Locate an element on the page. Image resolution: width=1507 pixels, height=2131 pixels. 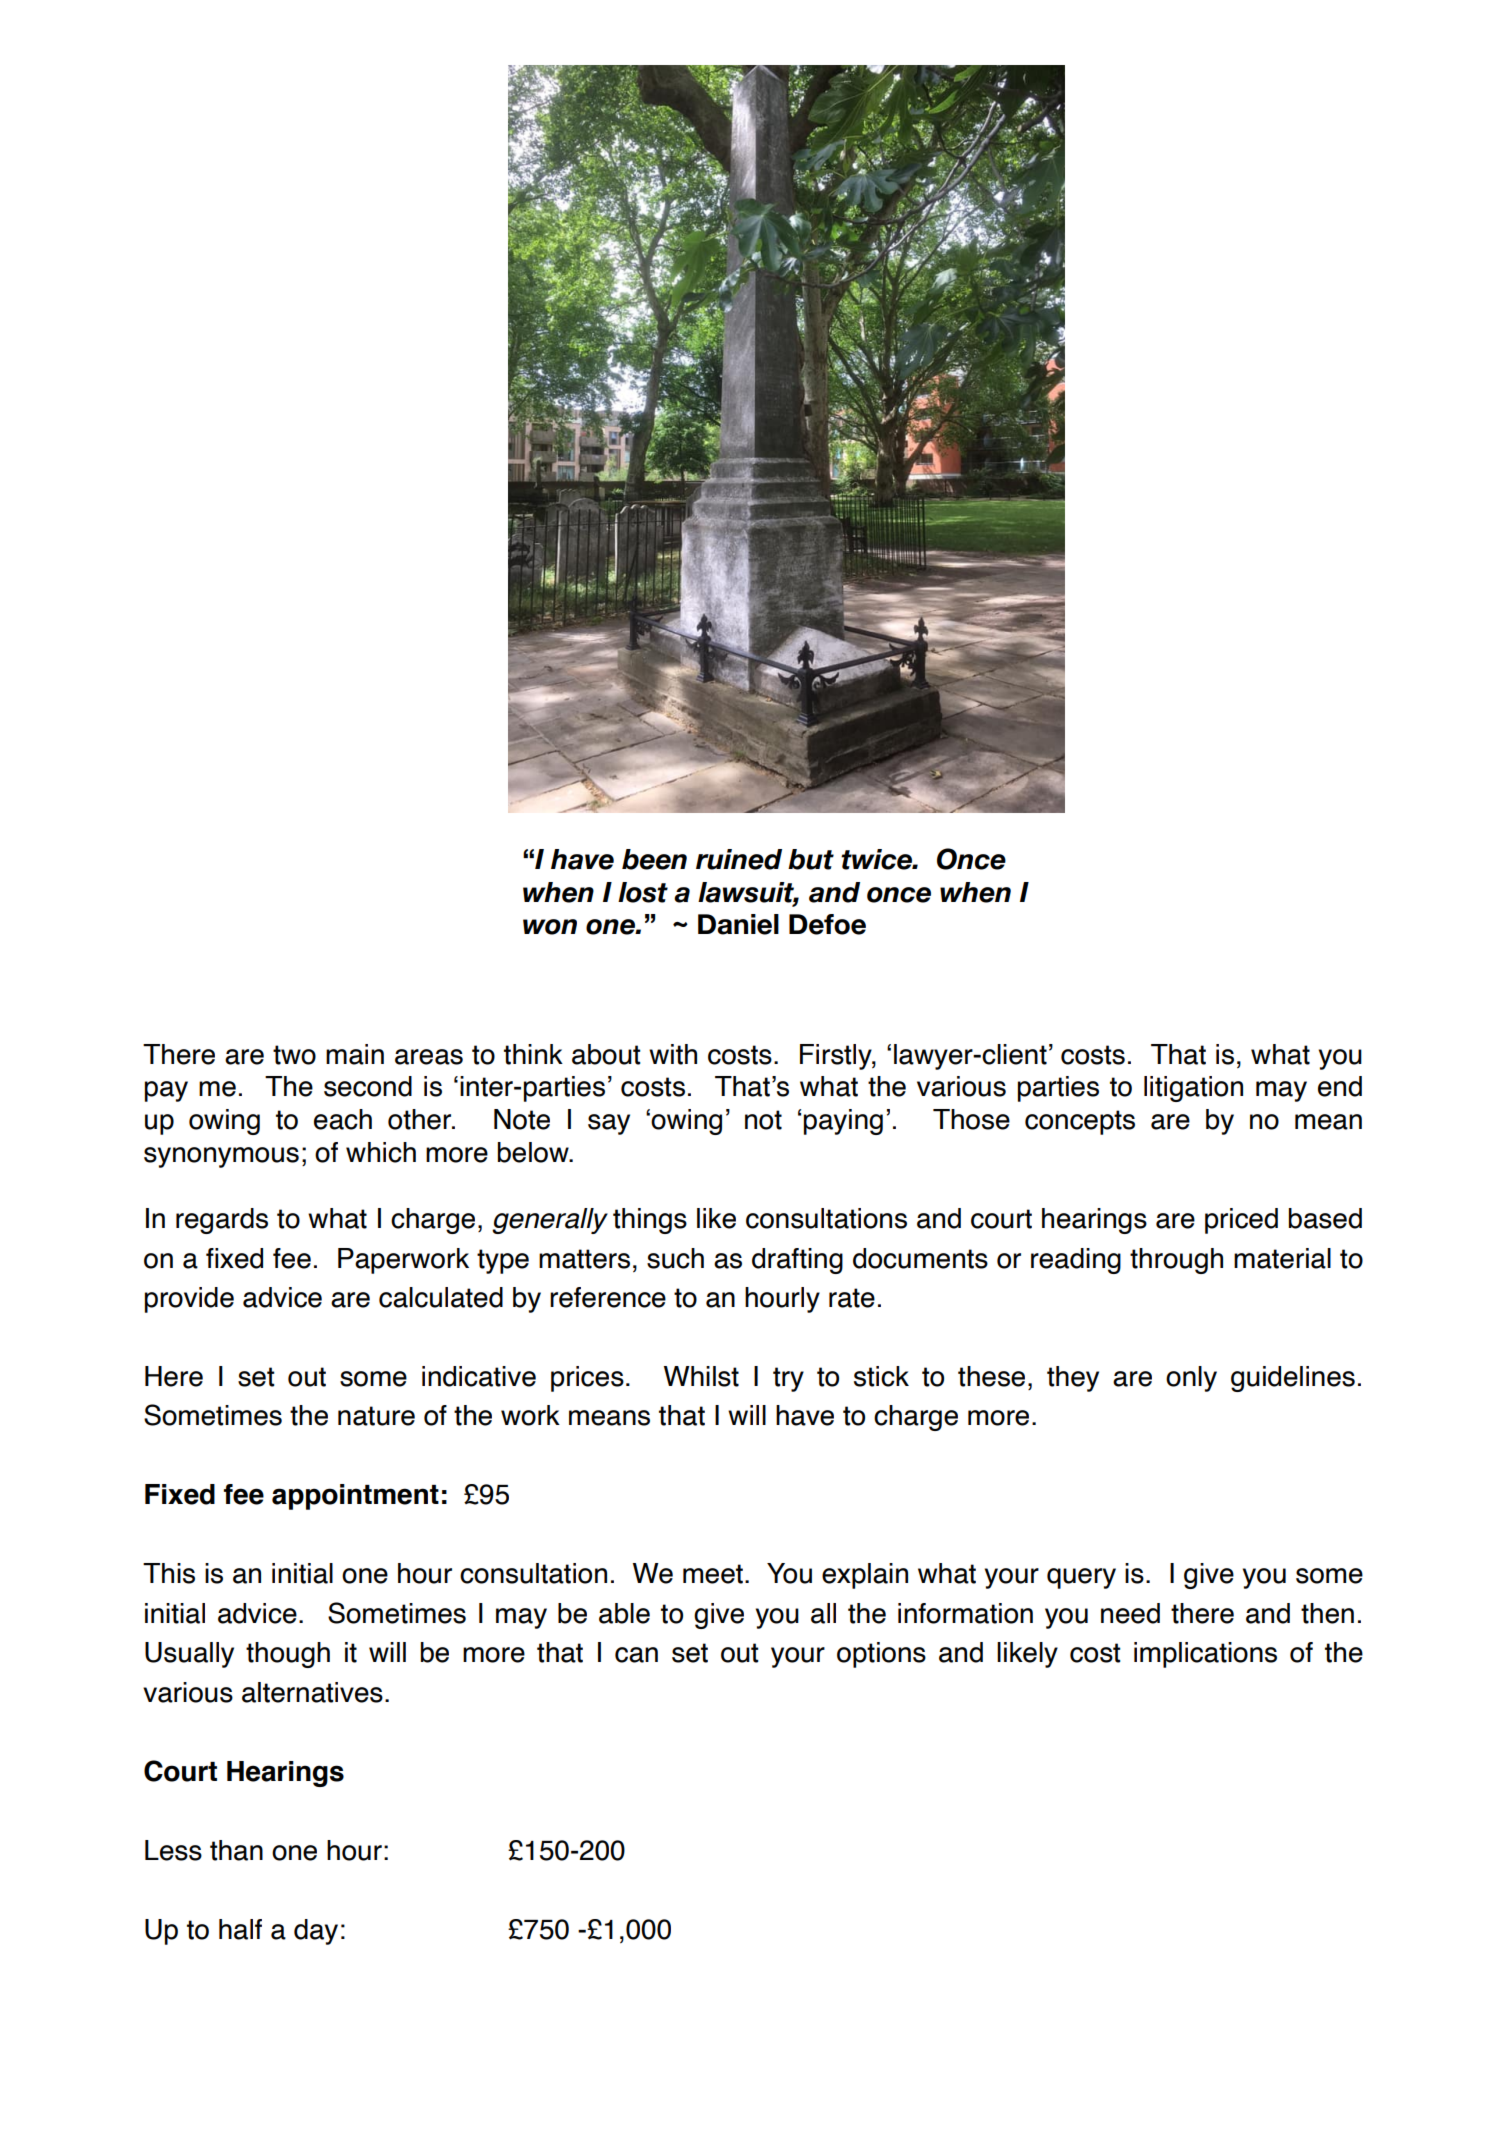
half is located at coordinates (240, 1929).
